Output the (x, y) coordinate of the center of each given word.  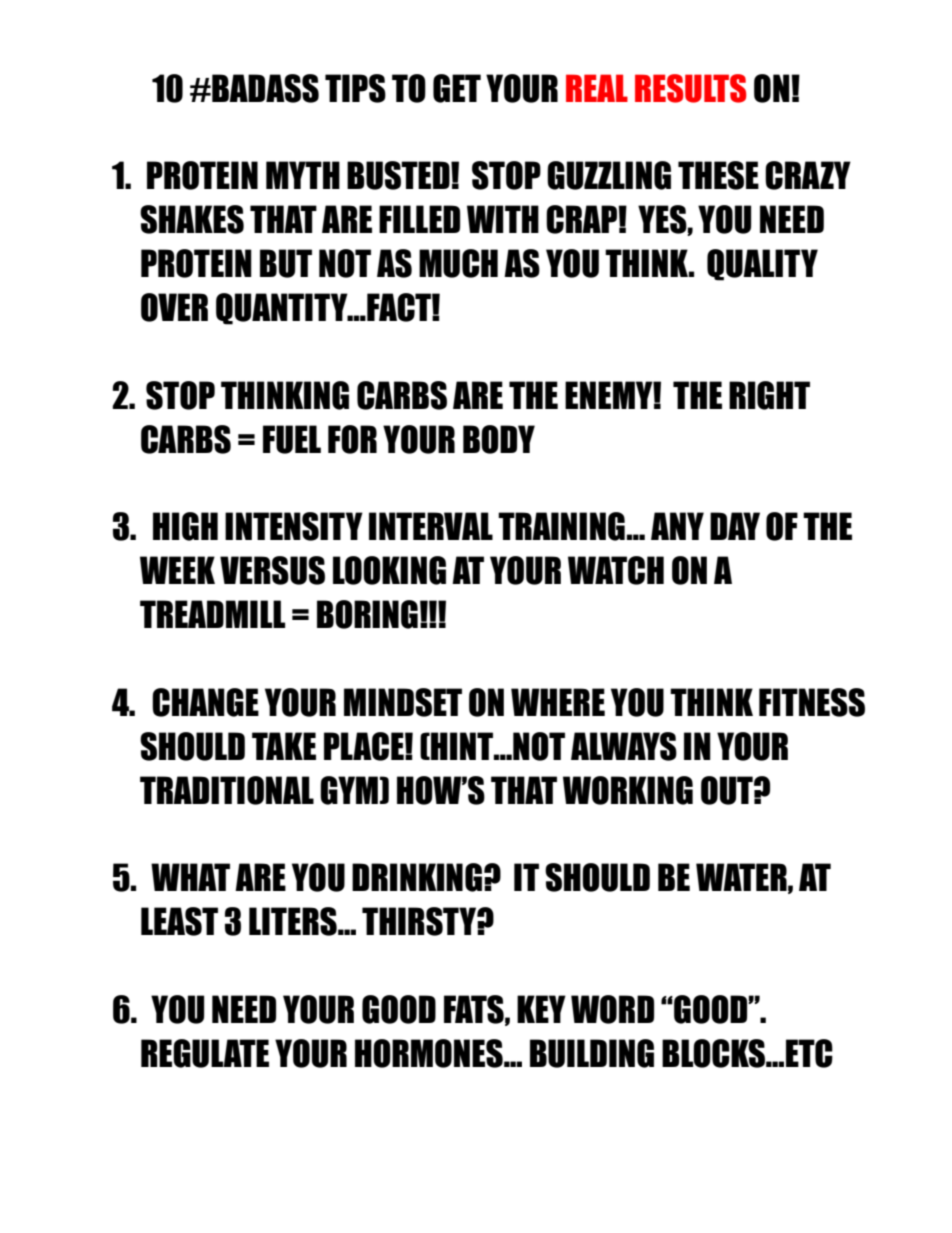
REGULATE (205, 1053)
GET (457, 88)
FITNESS (812, 702)
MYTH (303, 175)
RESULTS (691, 88)
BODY (499, 439)
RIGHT (769, 395)
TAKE (284, 746)
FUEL (292, 439)
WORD (612, 1009)
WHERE (558, 702)
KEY (541, 1009)
